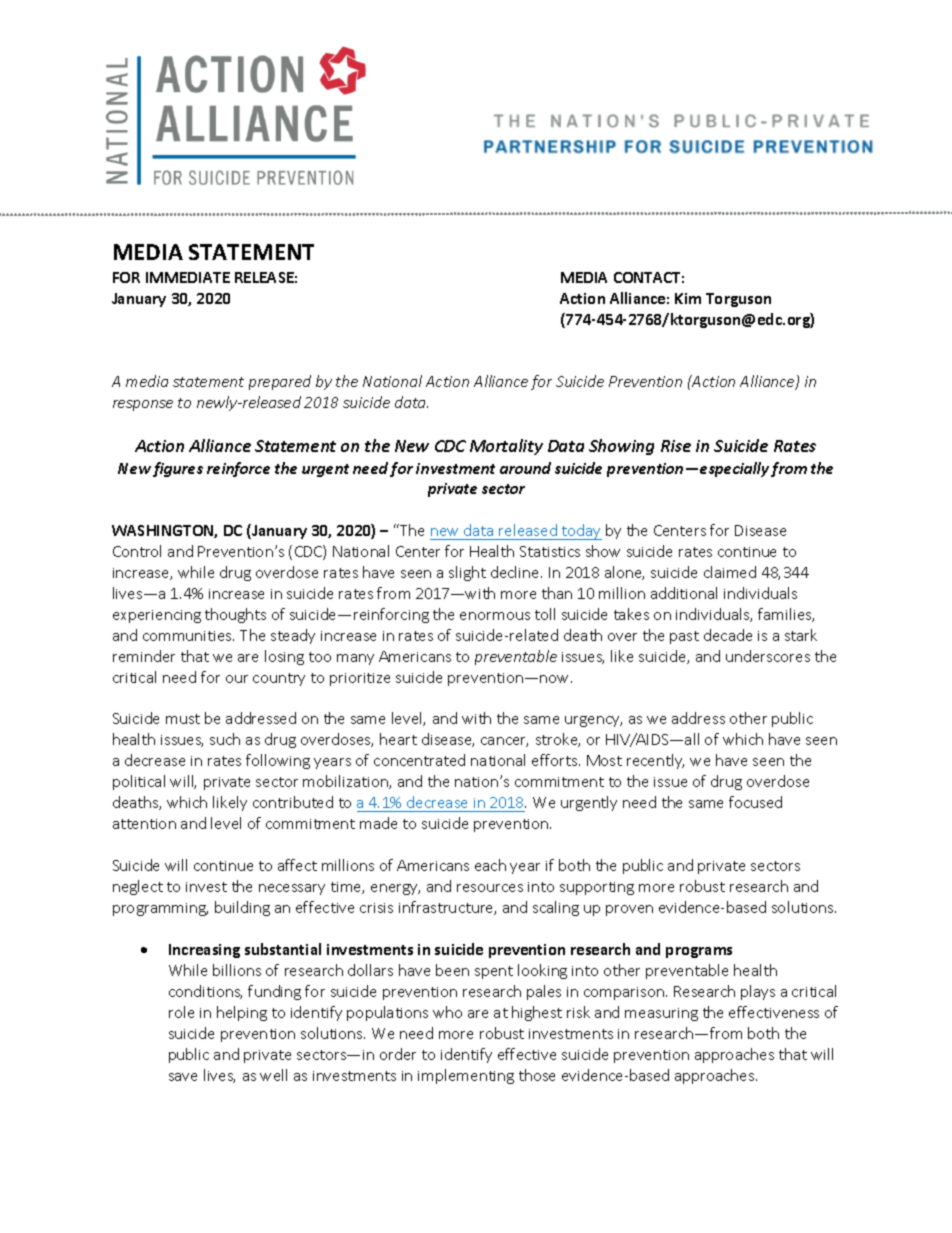  I want to click on cancer, so click(504, 742).
